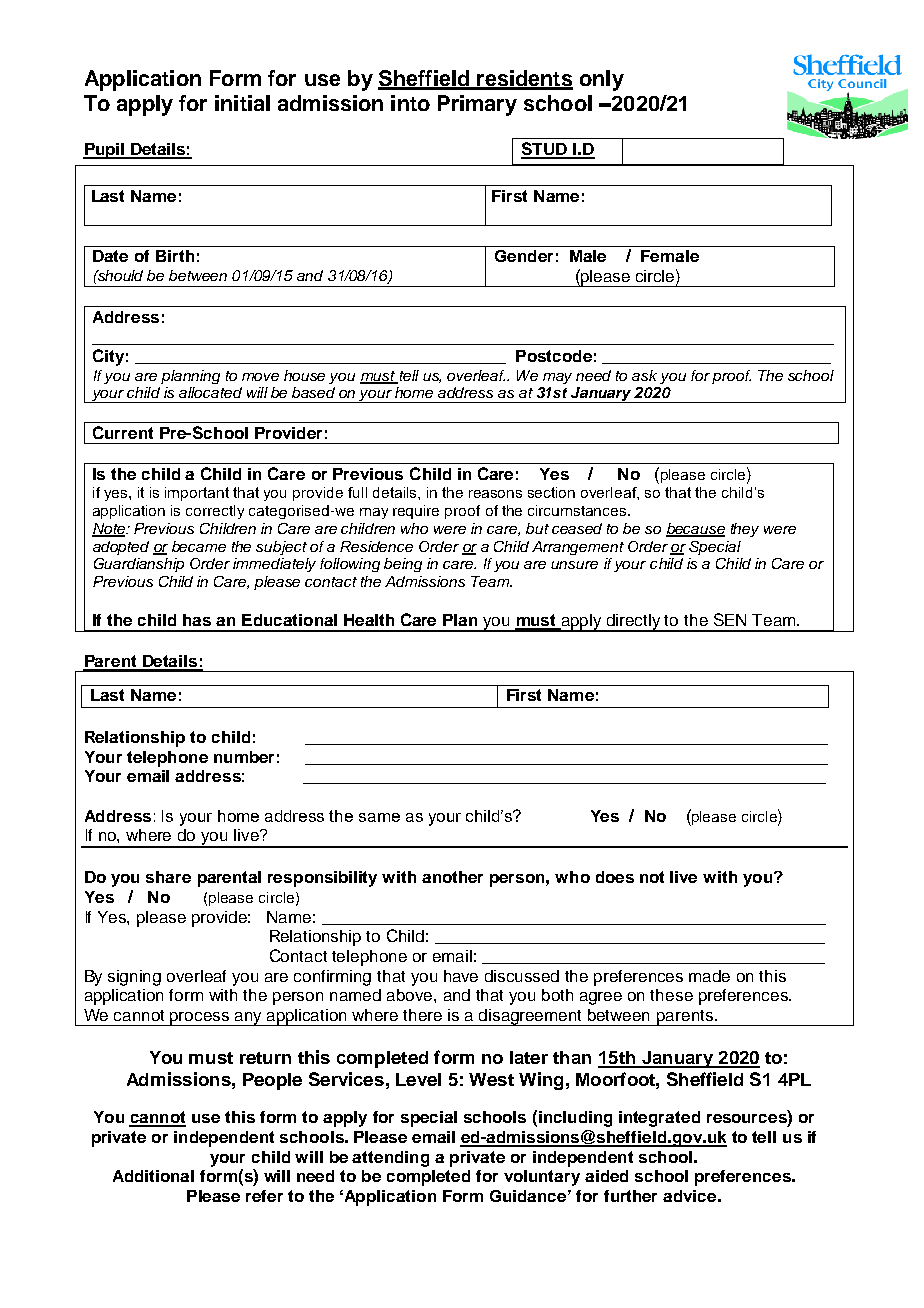 The image size is (924, 1308). Describe the element at coordinates (304, 375) in the image. I see `house` at that location.
